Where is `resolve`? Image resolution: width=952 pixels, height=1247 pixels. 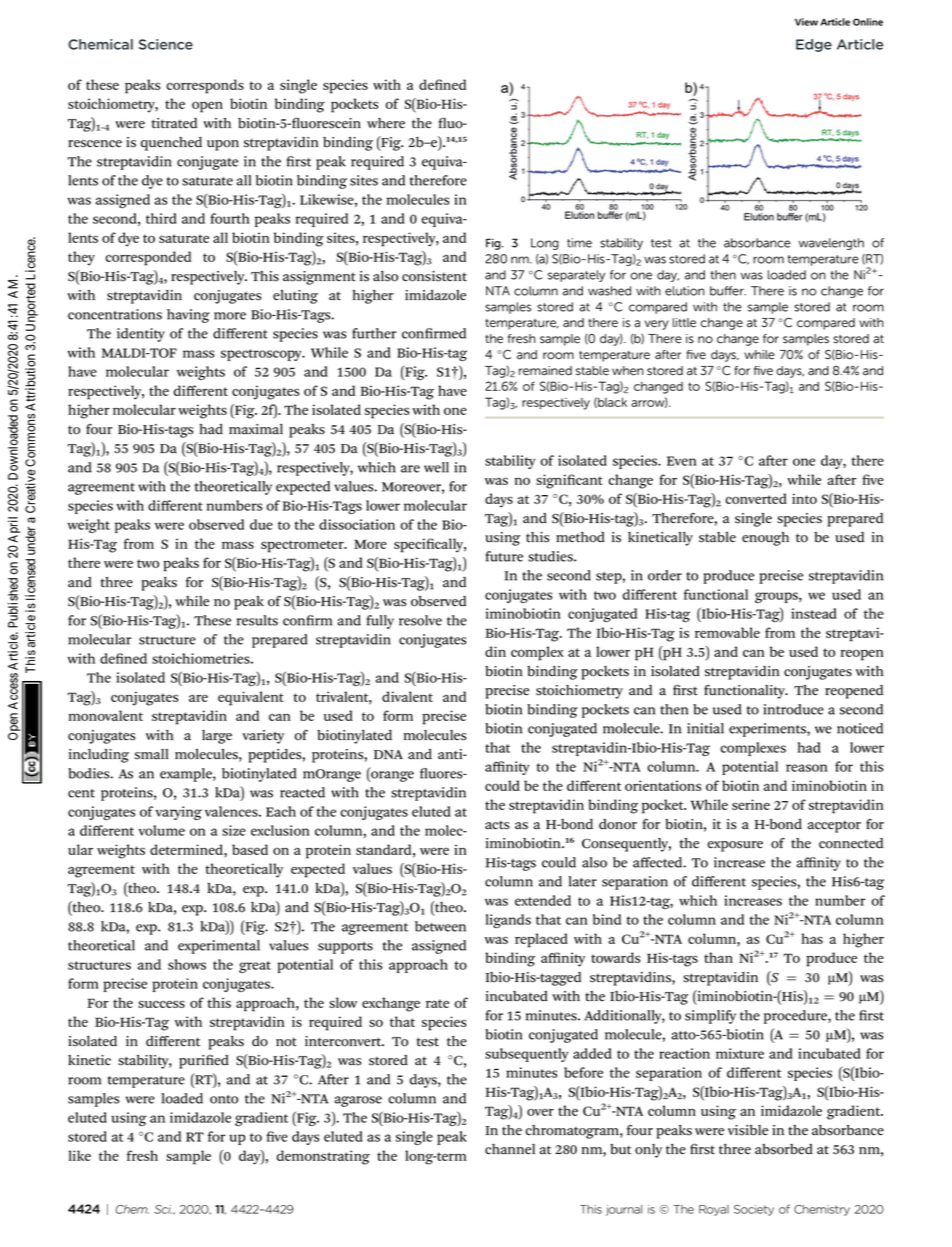 resolve is located at coordinates (420, 620).
